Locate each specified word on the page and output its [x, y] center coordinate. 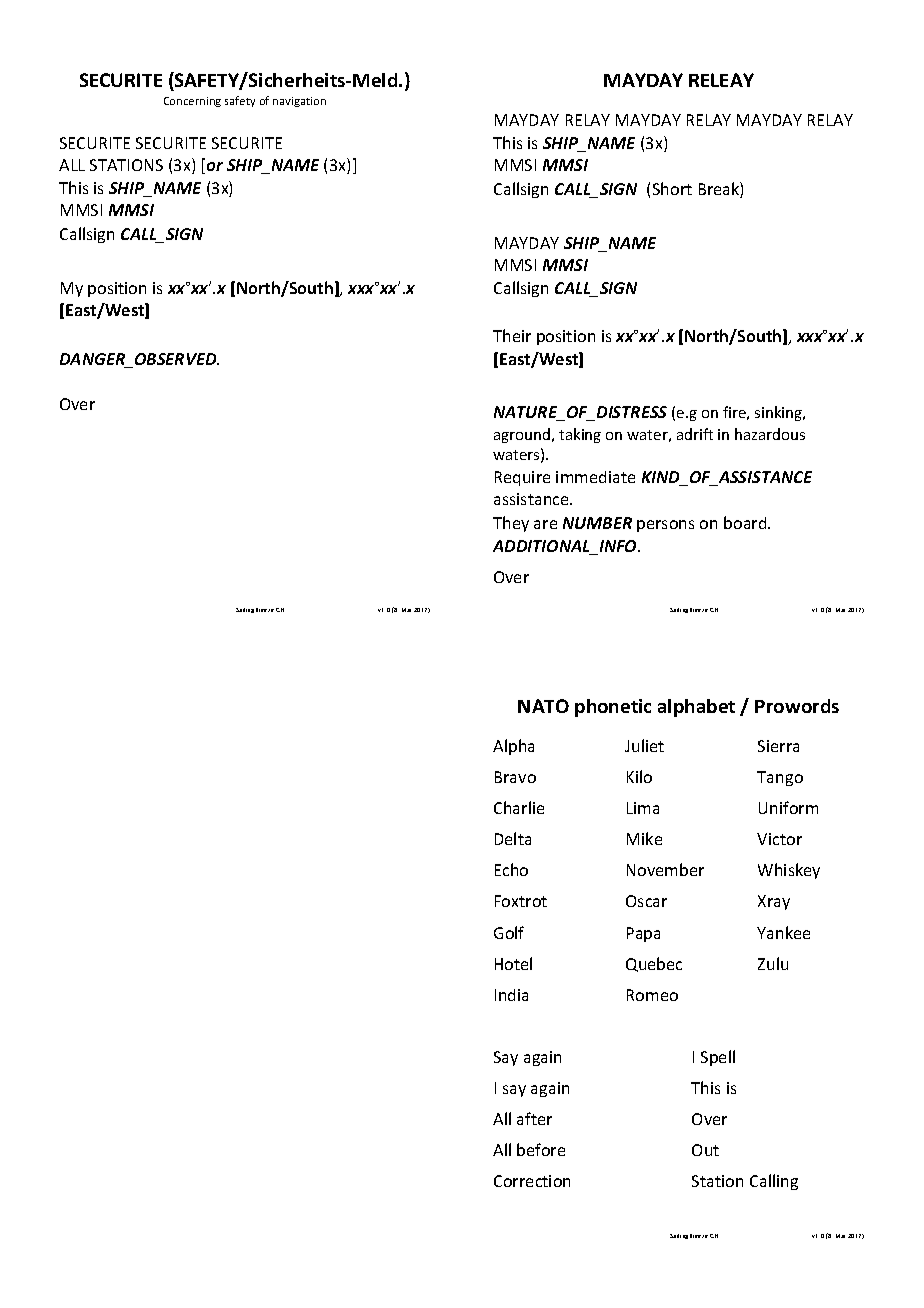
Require [522, 478]
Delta [513, 838]
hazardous [770, 434]
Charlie [519, 807]
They [511, 524]
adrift [695, 434]
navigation [299, 102]
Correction [532, 1181]
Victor [779, 839]
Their [512, 335]
